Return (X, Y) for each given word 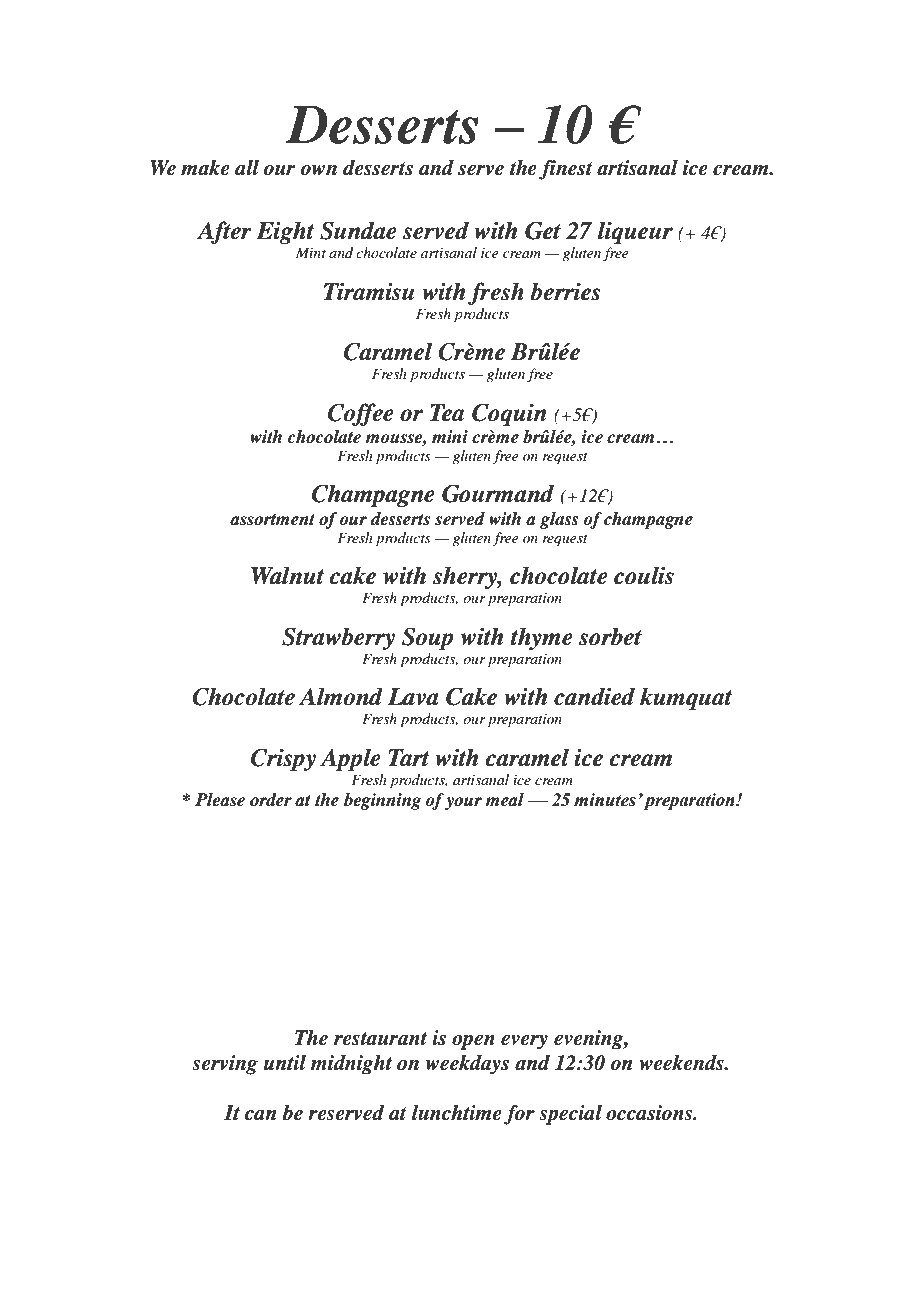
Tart (409, 758)
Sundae (358, 230)
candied (594, 696)
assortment (272, 520)
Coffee (361, 414)
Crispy (283, 760)
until (285, 1062)
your (463, 803)
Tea (447, 413)
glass (559, 520)
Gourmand (498, 493)
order (271, 800)
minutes (605, 800)
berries (565, 291)
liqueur (635, 232)
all (247, 168)
